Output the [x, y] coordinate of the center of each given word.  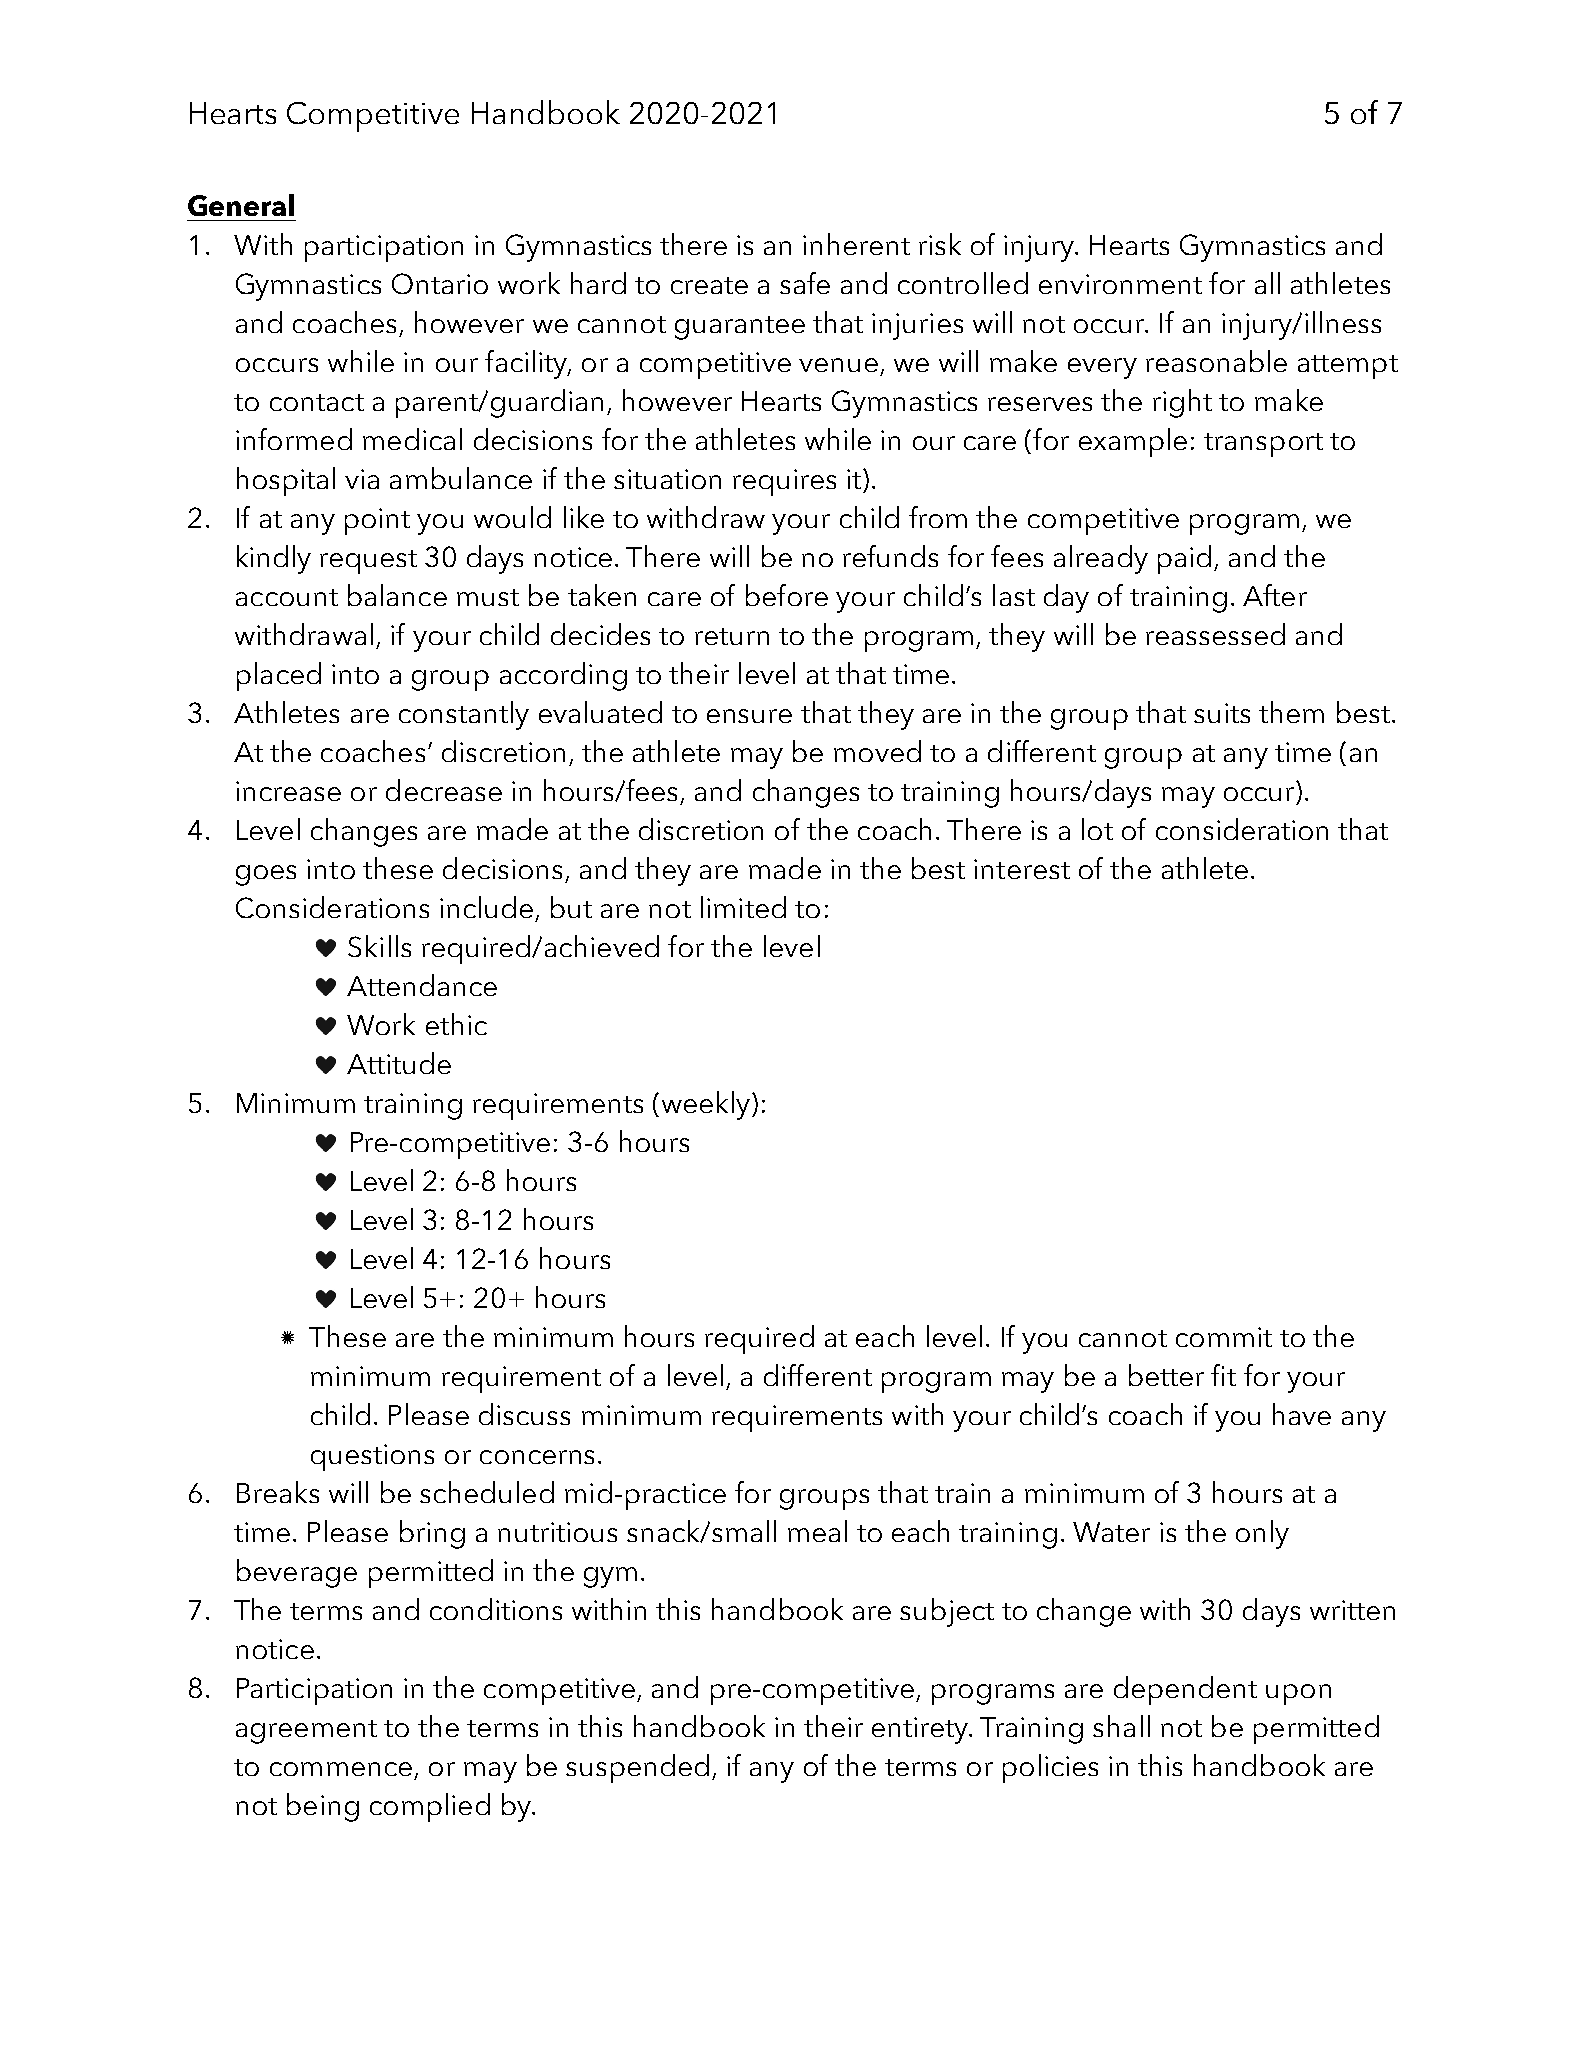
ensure [749, 716]
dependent [1185, 1690]
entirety [921, 1730]
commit [1224, 1337]
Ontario [440, 283]
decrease [444, 790]
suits [1222, 713]
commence [341, 1769]
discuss [524, 1414]
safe [805, 283]
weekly [707, 1105]
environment [1120, 284]
